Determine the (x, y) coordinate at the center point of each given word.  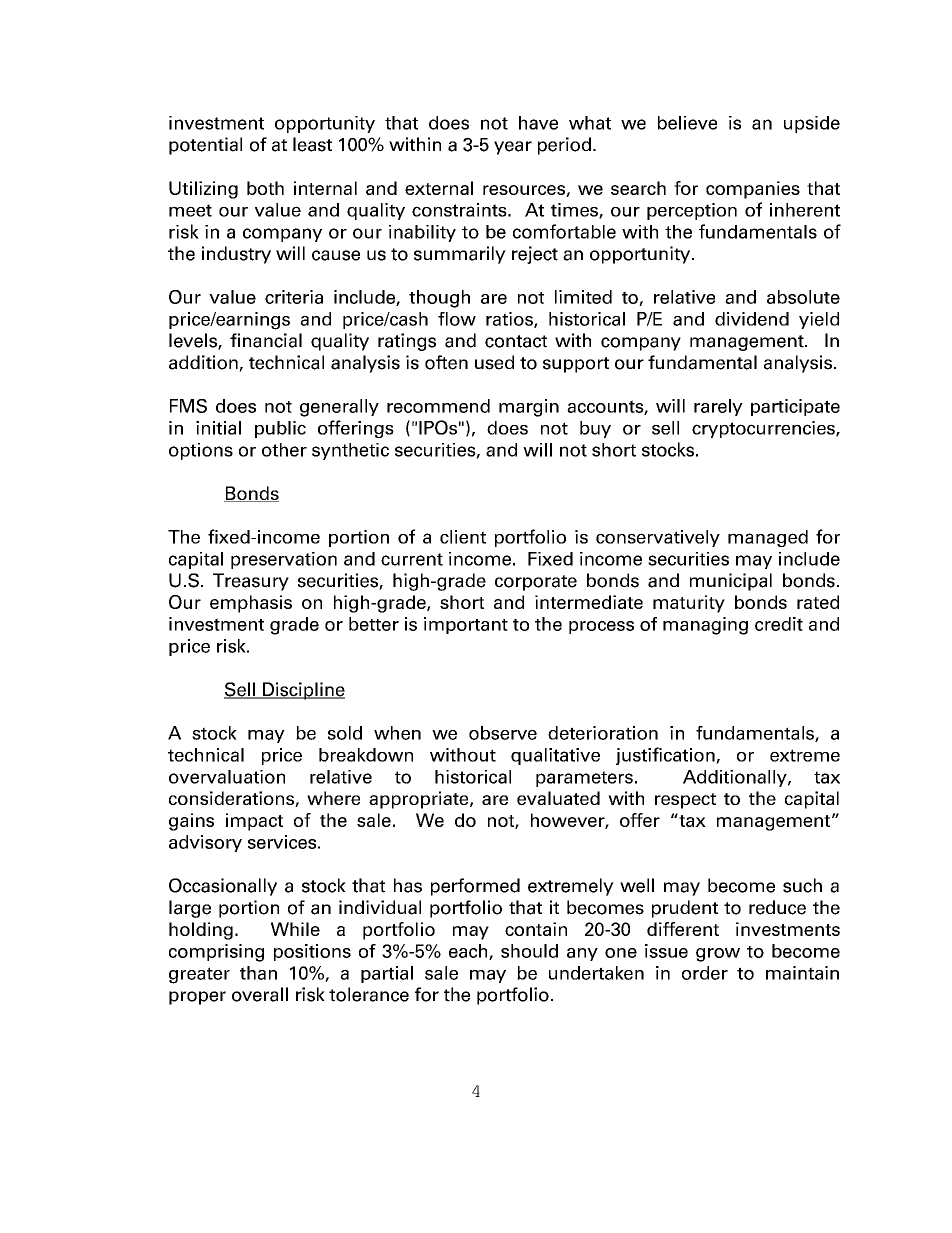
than (258, 973)
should (529, 951)
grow (718, 955)
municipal (731, 582)
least (312, 144)
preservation (284, 560)
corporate (536, 583)
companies (753, 190)
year (513, 148)
